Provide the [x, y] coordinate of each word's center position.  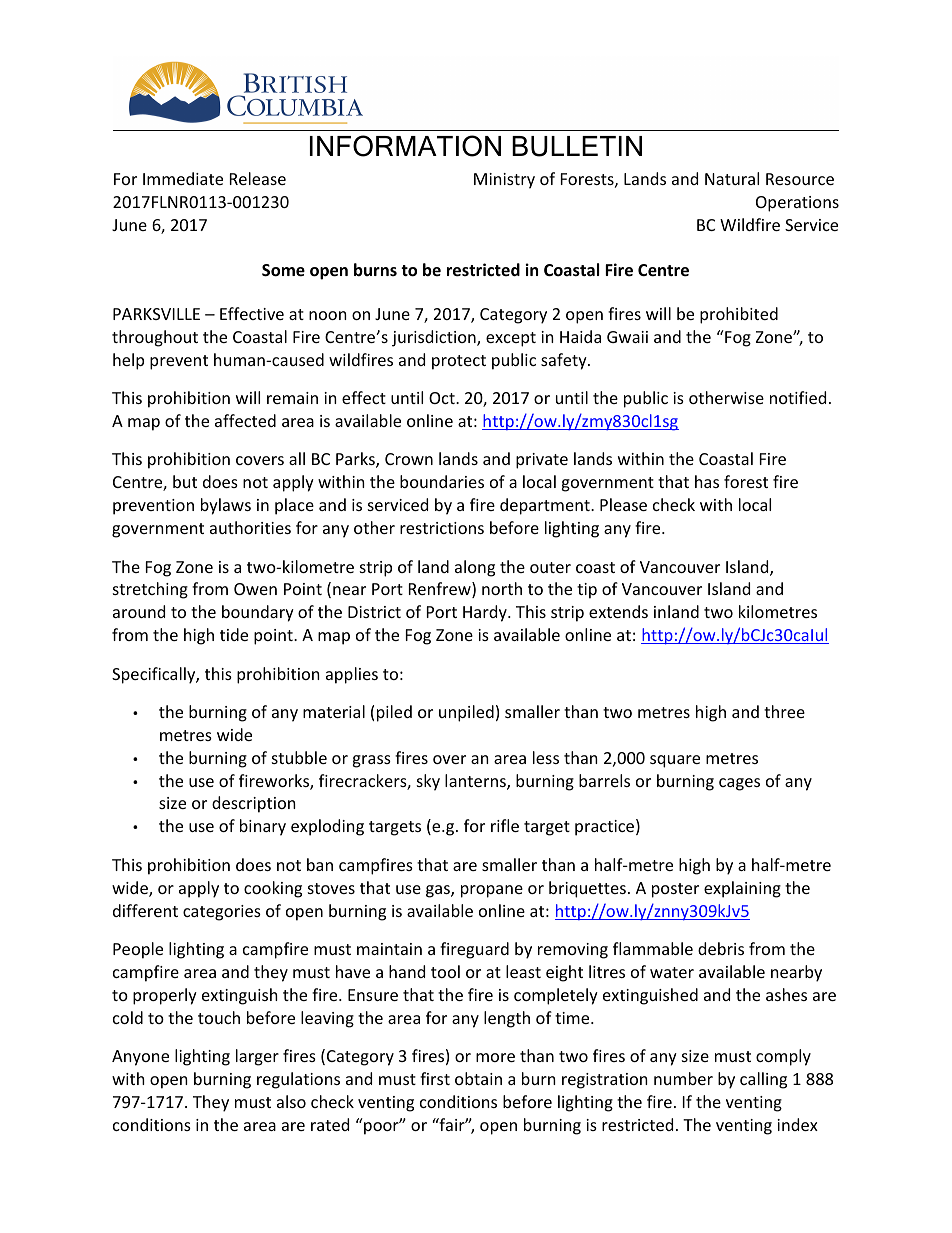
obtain [478, 1078]
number [683, 1078]
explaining [742, 889]
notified [798, 397]
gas [439, 891]
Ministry [504, 181]
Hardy [486, 613]
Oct [443, 398]
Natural [732, 178]
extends [618, 611]
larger [257, 1057]
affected [245, 420]
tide [234, 634]
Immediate [183, 178]
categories [222, 913]
